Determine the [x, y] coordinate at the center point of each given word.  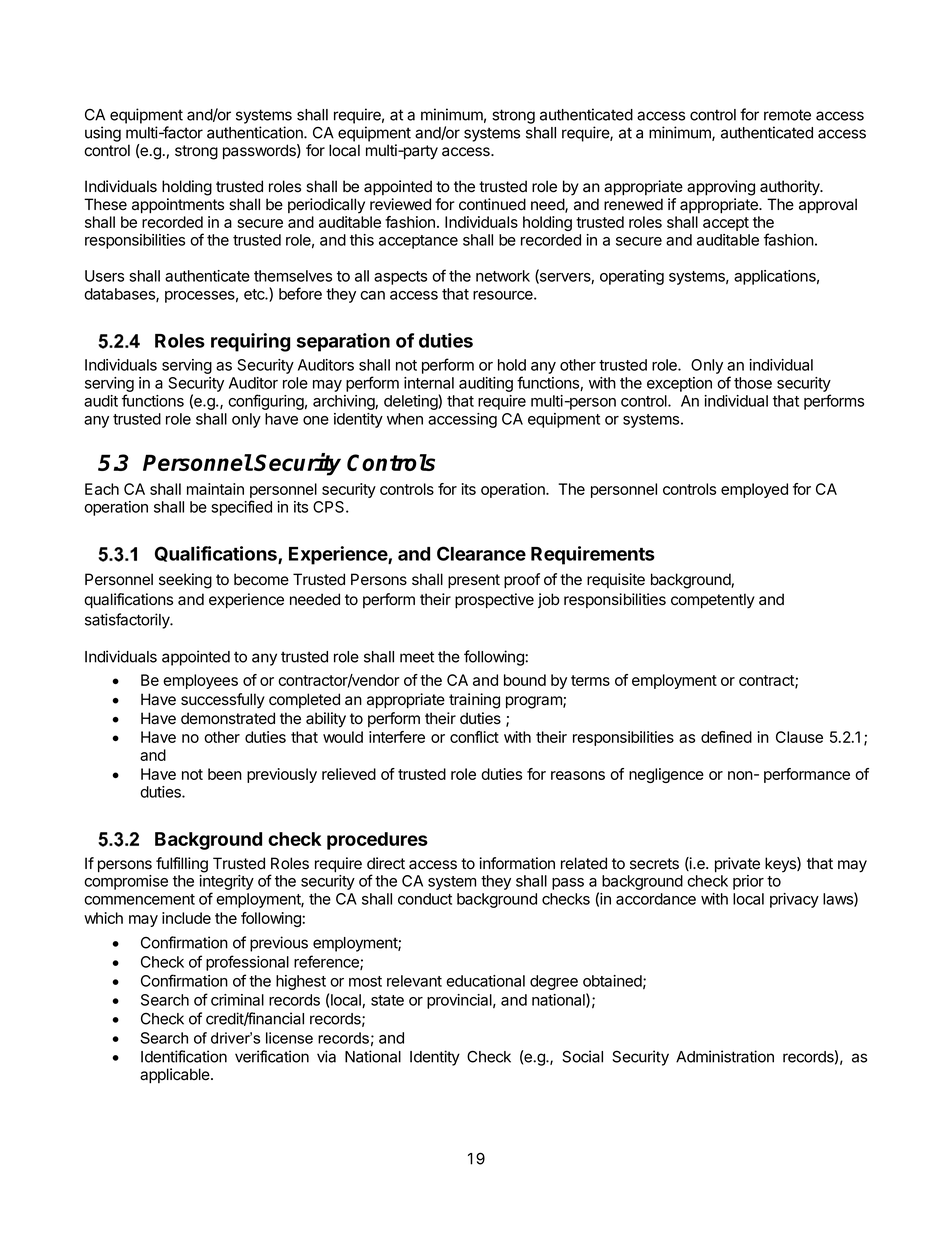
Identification [184, 1056]
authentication [256, 132]
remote [787, 115]
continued [492, 204]
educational [485, 981]
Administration [725, 1056]
